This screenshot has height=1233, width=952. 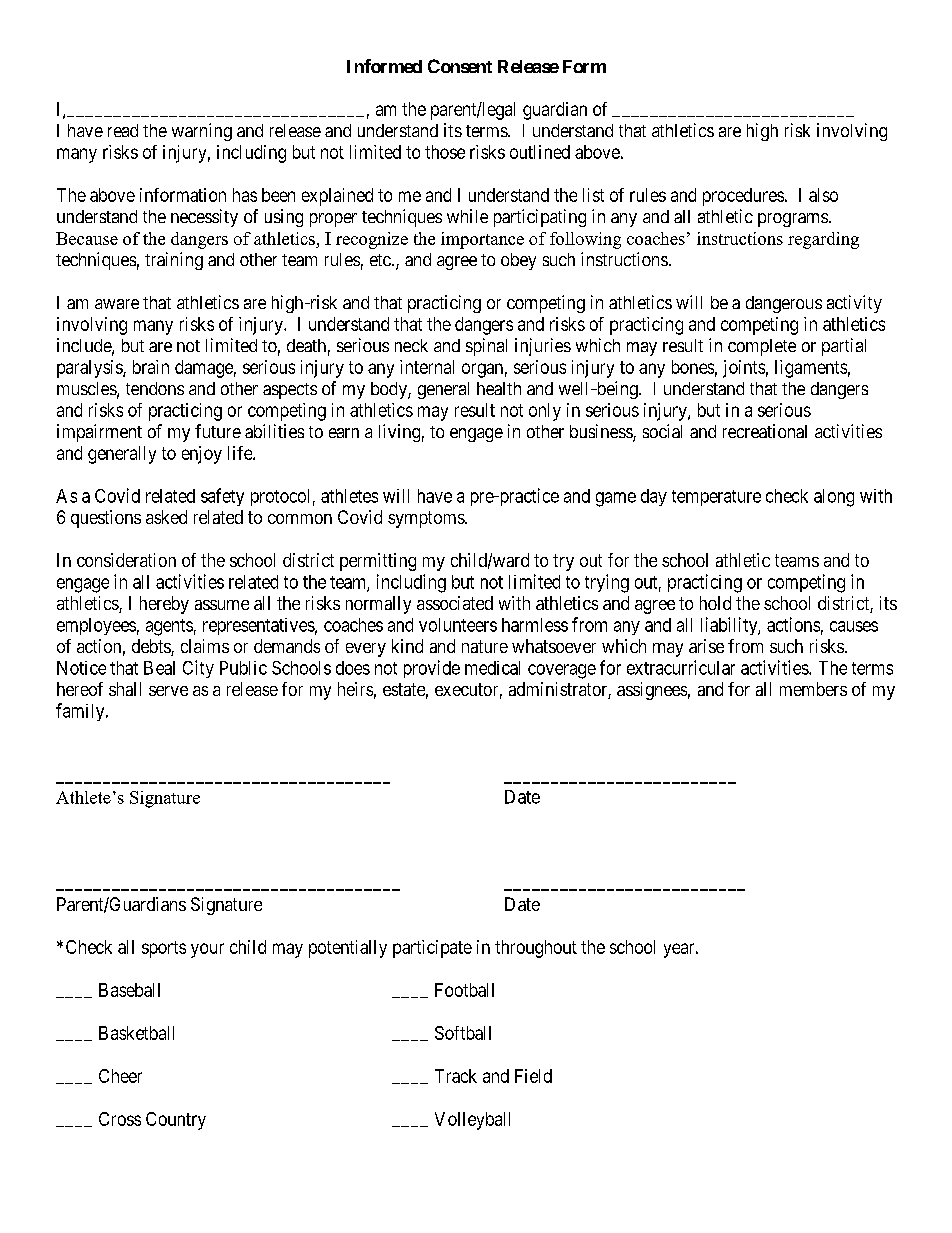 What do you see at coordinates (460, 66) in the screenshot?
I see `Consent` at bounding box center [460, 66].
